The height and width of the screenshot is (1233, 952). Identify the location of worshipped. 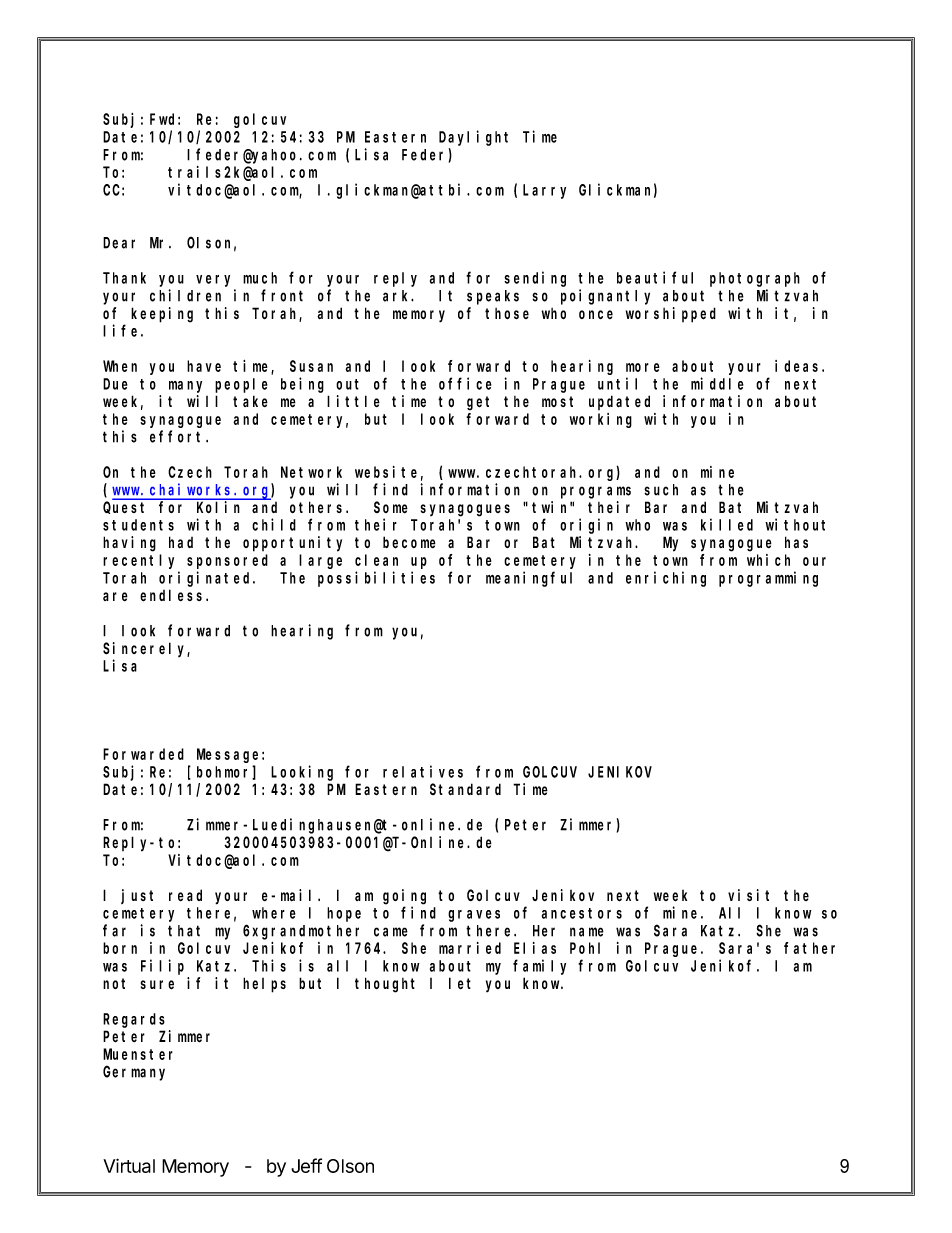
(671, 315).
